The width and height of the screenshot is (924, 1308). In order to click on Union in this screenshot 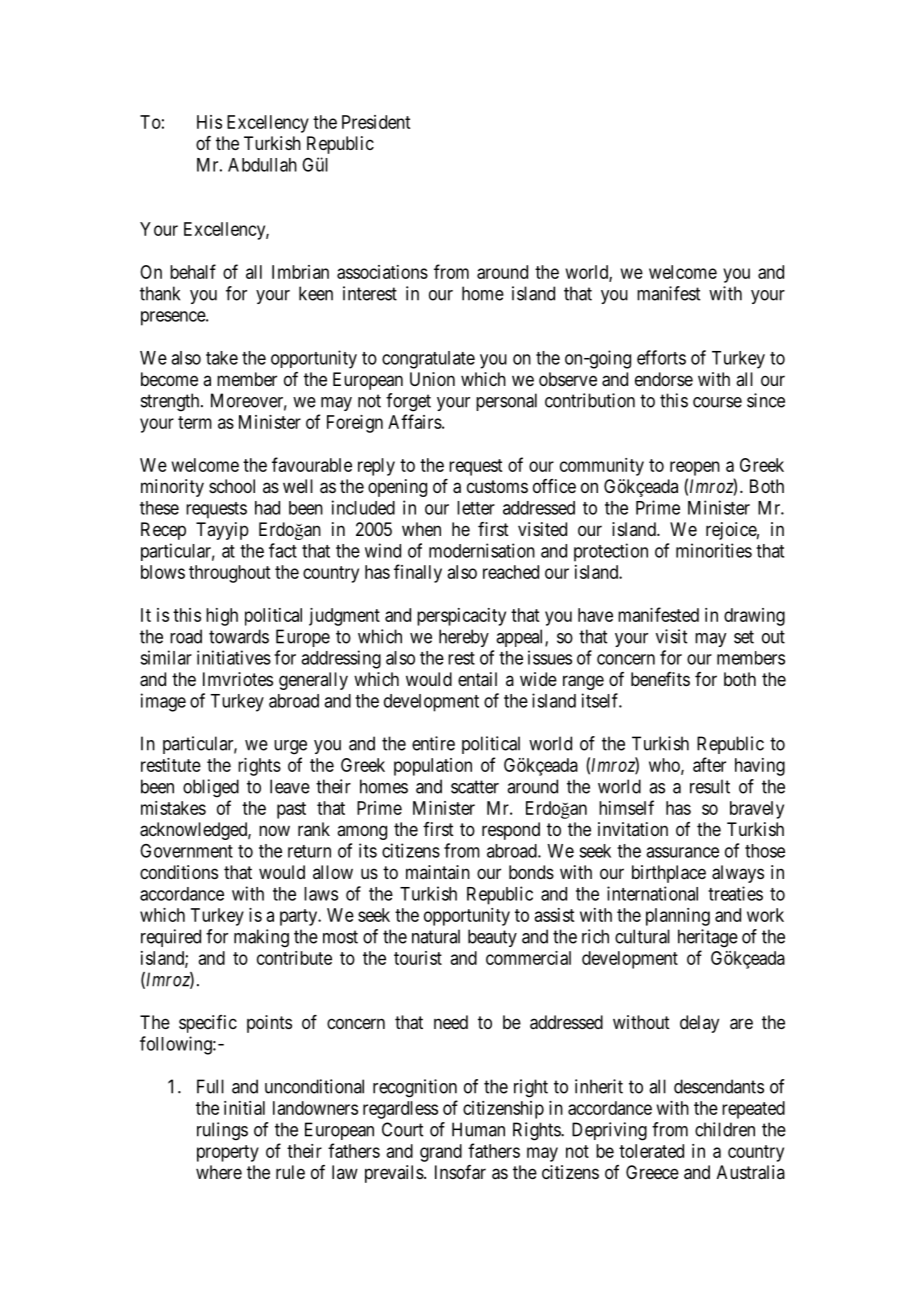, I will do `click(432, 379)`.
